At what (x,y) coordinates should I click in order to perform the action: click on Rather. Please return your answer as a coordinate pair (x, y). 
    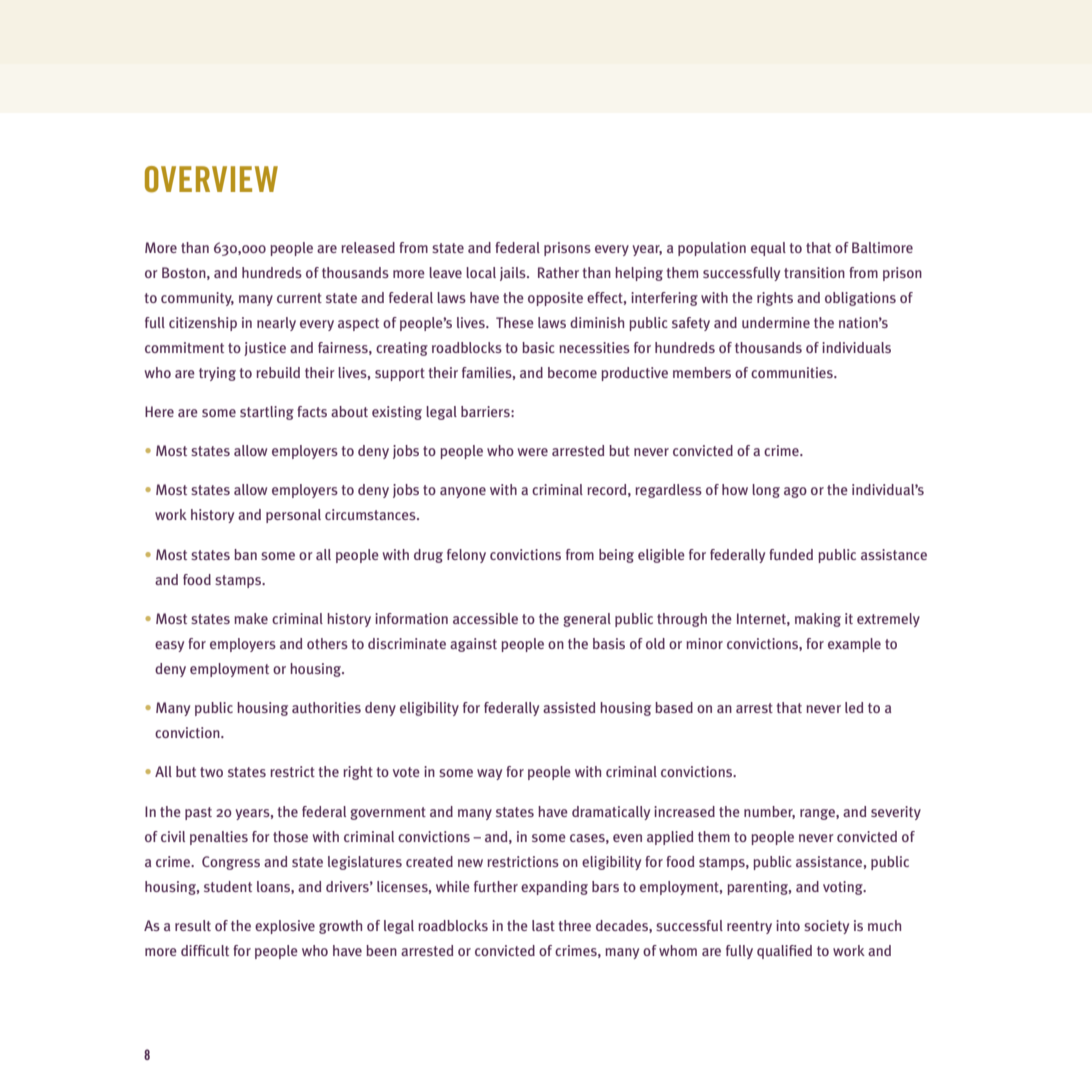
    Looking at the image, I should click on (558, 272).
